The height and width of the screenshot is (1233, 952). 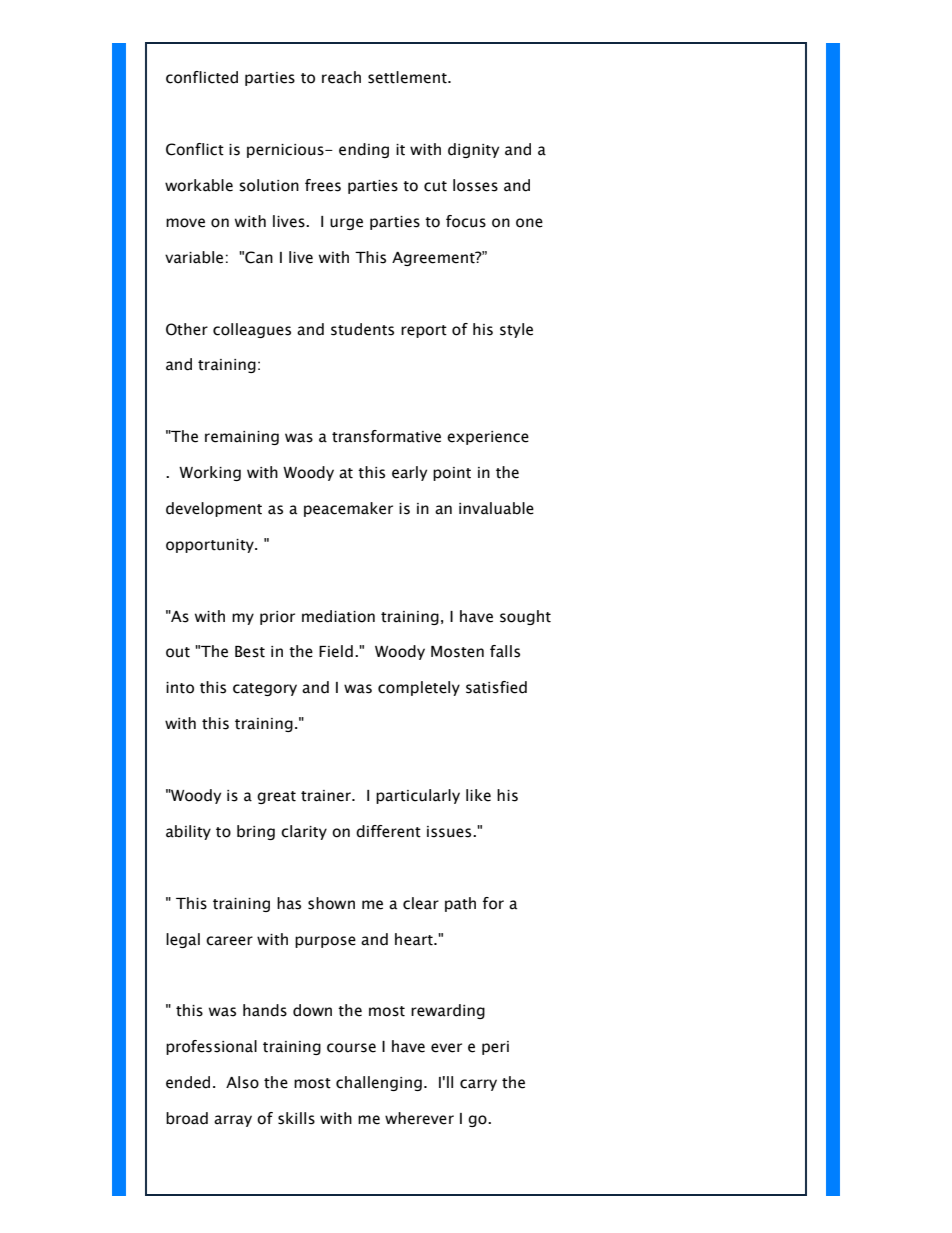 What do you see at coordinates (338, 616) in the screenshot?
I see `mediation` at bounding box center [338, 616].
